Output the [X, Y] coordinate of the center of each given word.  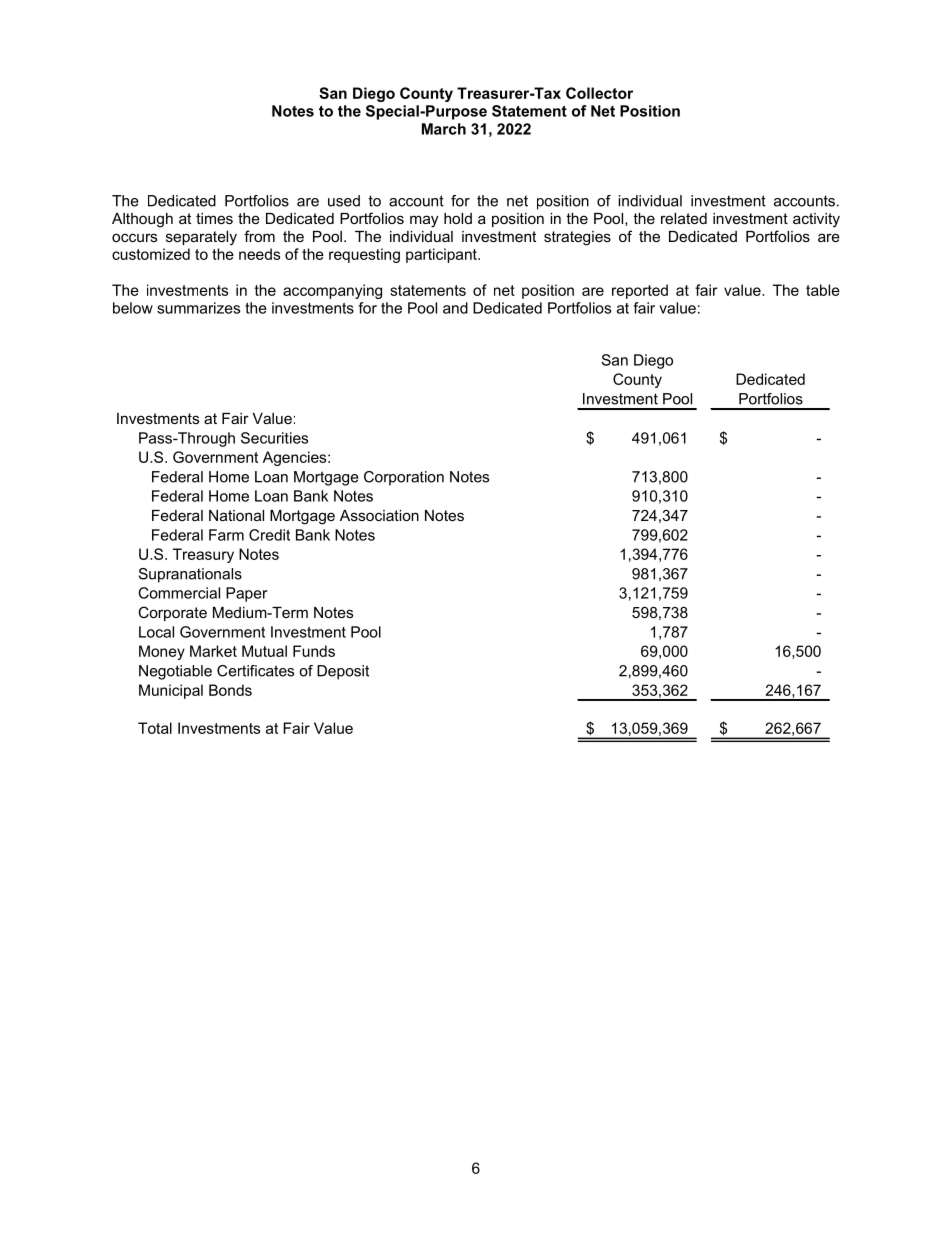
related [684, 218]
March [444, 129]
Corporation [404, 478]
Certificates [255, 671]
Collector [599, 93]
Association [379, 515]
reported [640, 291]
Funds [314, 651]
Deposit [343, 672]
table [823, 290]
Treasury [203, 555]
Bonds [230, 690]
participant [442, 255]
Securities [274, 438]
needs [259, 254]
